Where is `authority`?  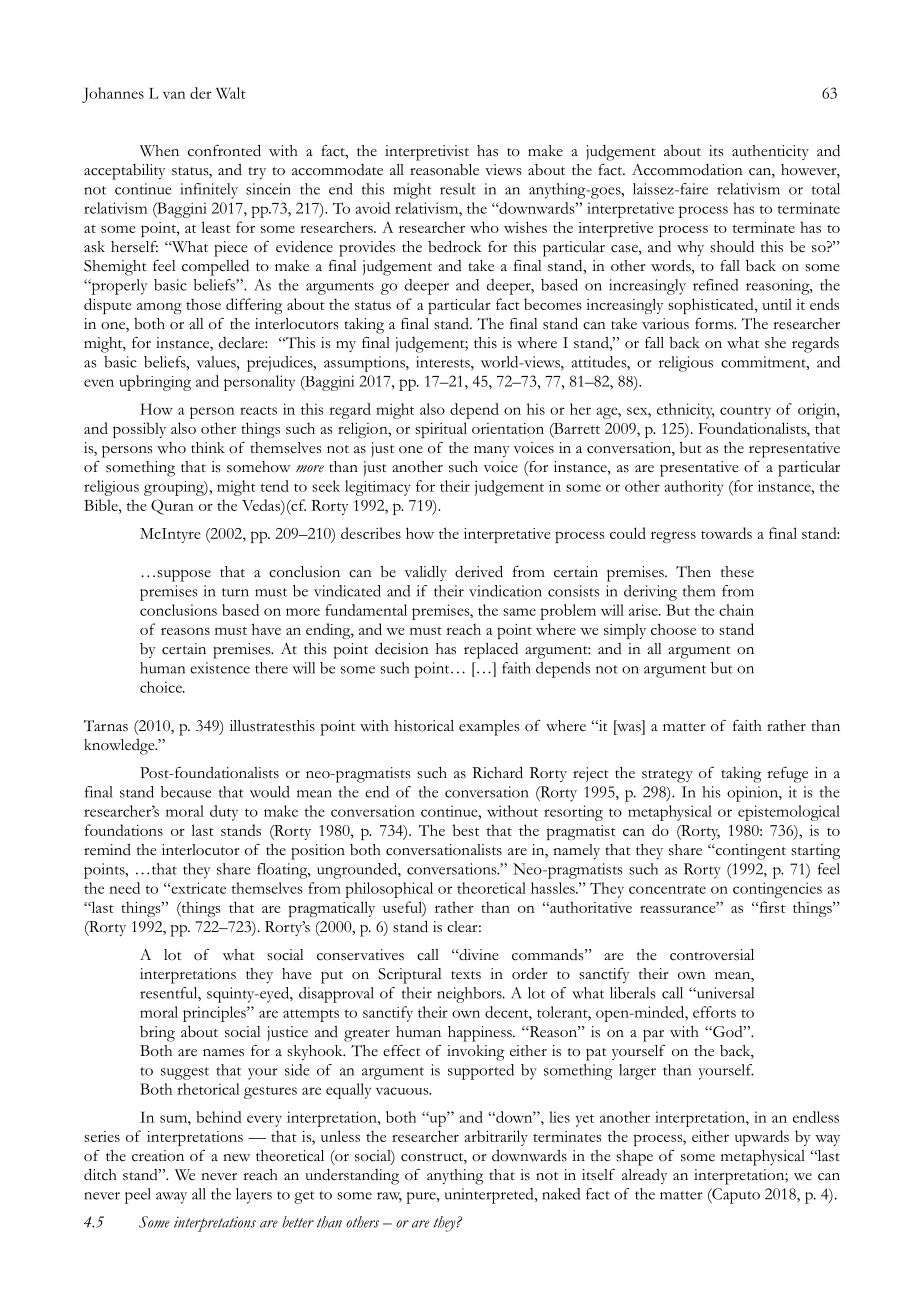
authority is located at coordinates (694, 488).
